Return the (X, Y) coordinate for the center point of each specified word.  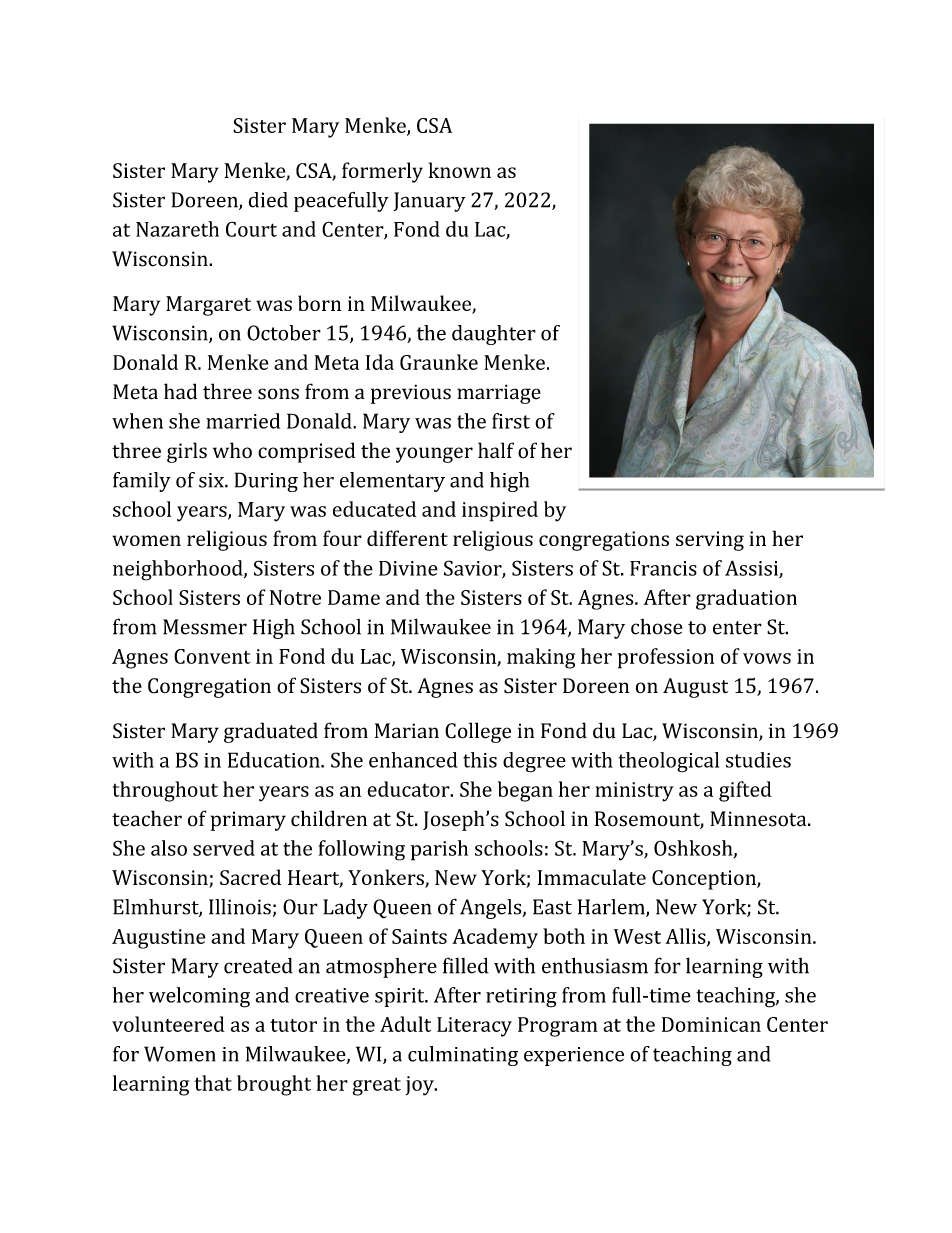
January (430, 202)
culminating (463, 1056)
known (460, 170)
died (268, 200)
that (213, 1083)
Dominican (711, 1024)
